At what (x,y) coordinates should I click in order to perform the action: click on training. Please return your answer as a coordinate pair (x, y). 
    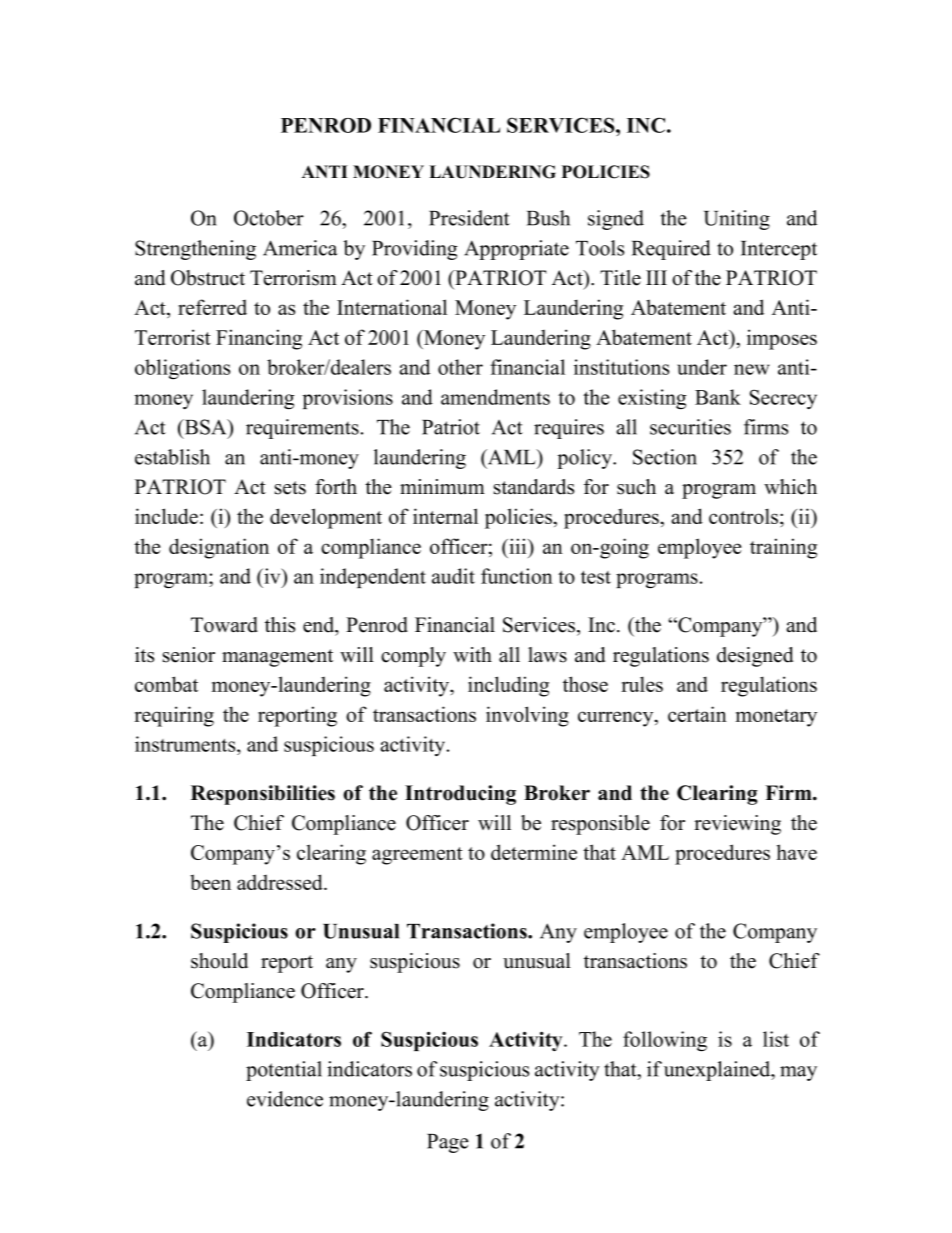
    Looking at the image, I should click on (783, 548).
